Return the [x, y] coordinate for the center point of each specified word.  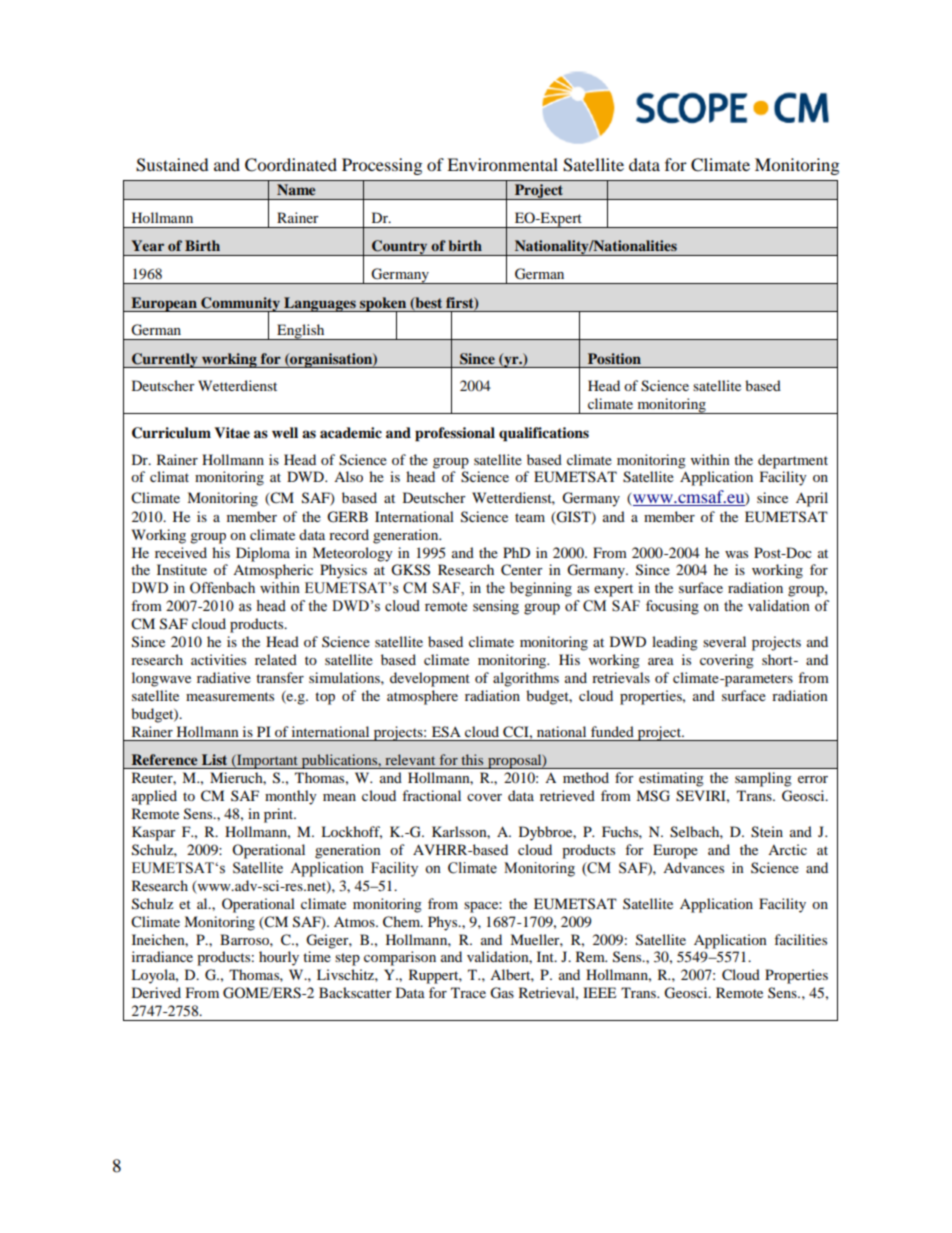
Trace [468, 992]
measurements [230, 696]
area [661, 661]
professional [455, 434]
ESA [446, 732]
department [793, 461]
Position [614, 358]
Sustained [172, 165]
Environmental [502, 164]
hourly [279, 958]
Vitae [232, 433]
